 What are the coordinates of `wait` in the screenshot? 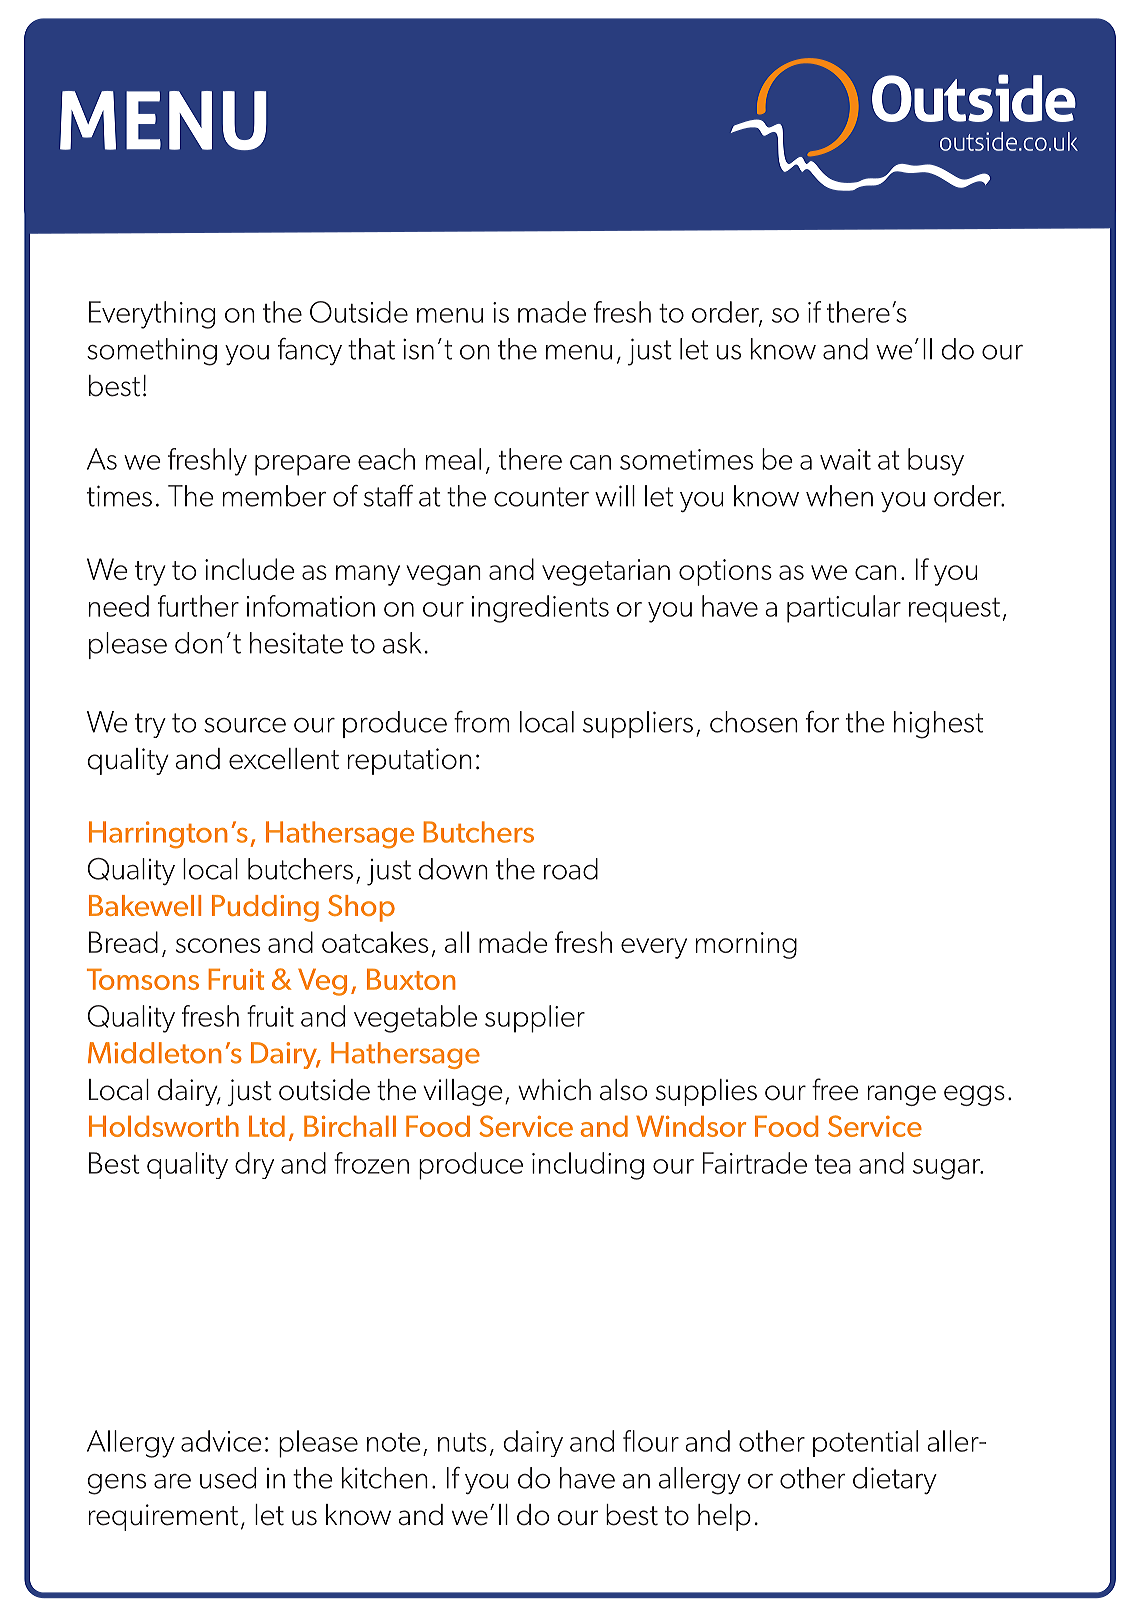 It's located at (845, 459).
